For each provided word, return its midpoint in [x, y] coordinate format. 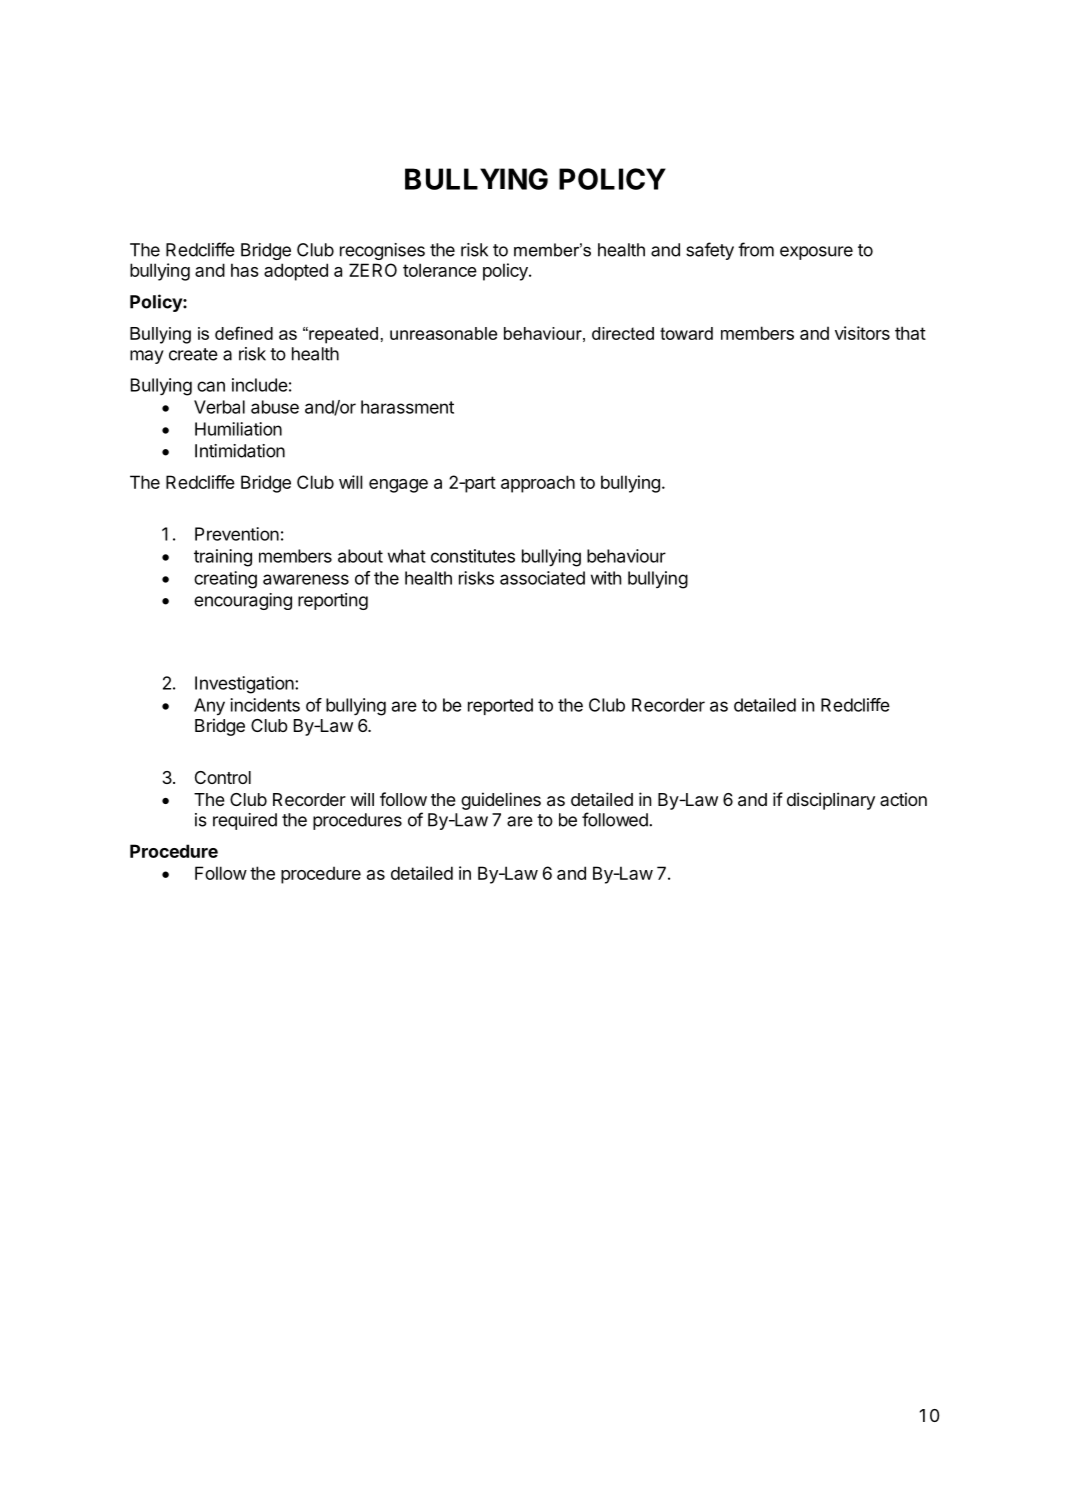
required [245, 821]
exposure [816, 253]
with [606, 578]
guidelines [501, 801]
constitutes [473, 556]
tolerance [440, 270]
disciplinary [831, 801]
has [245, 270]
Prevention [237, 534]
